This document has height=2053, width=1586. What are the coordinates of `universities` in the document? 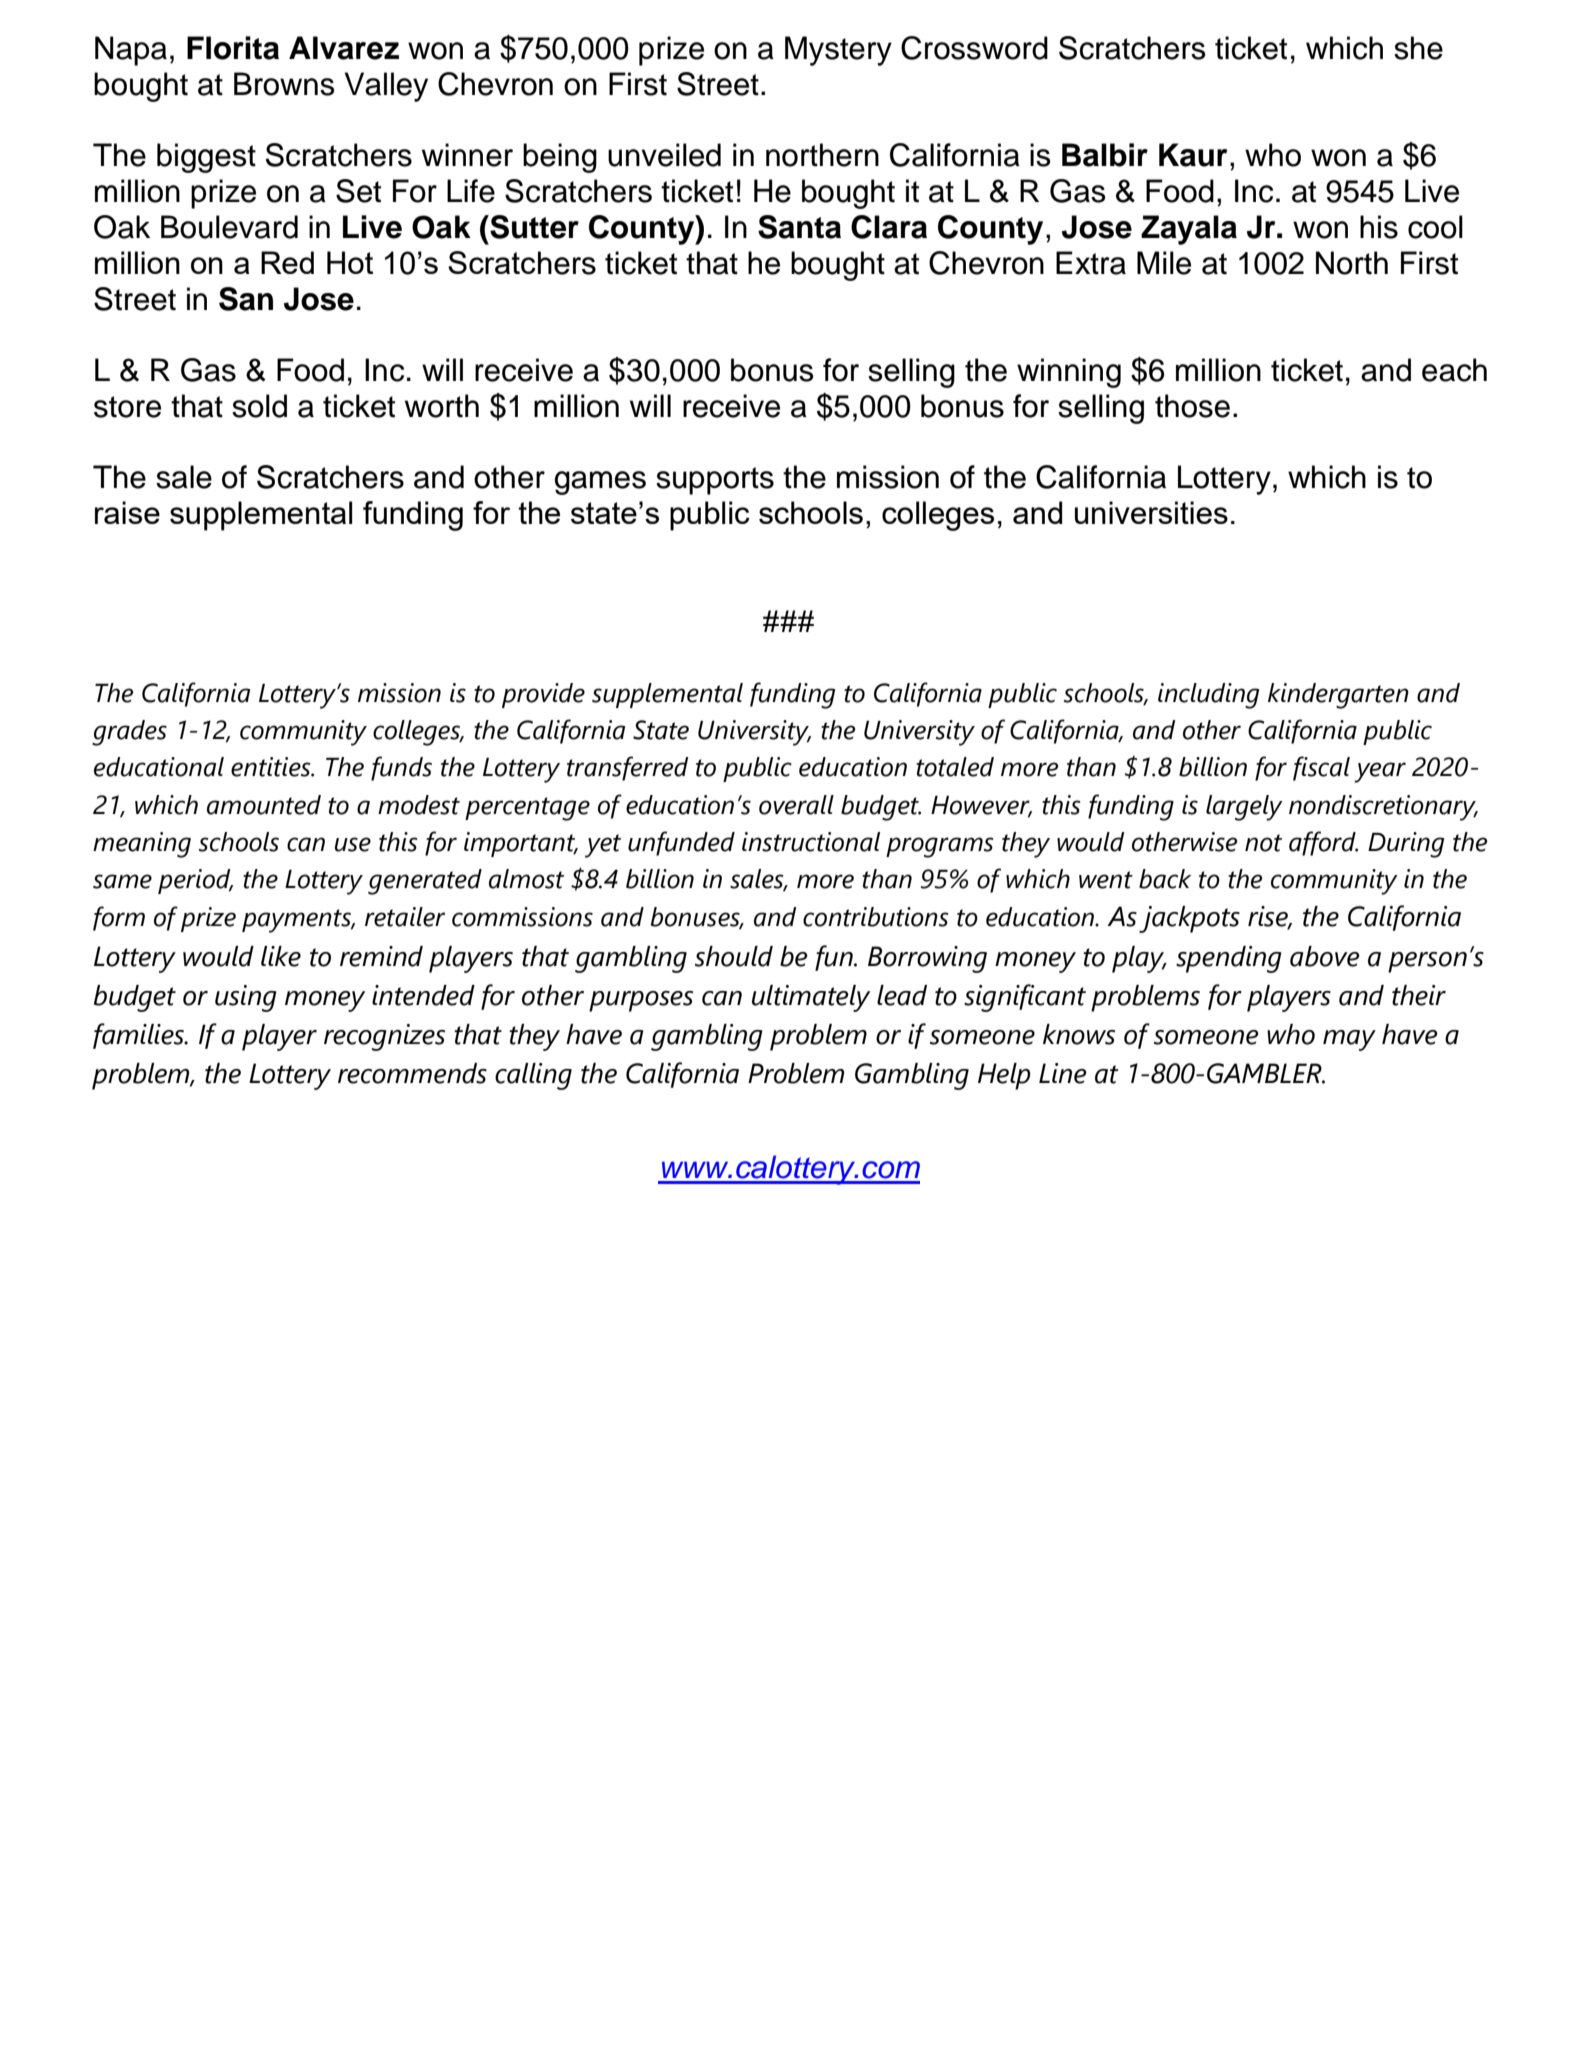 It's located at (1151, 512).
